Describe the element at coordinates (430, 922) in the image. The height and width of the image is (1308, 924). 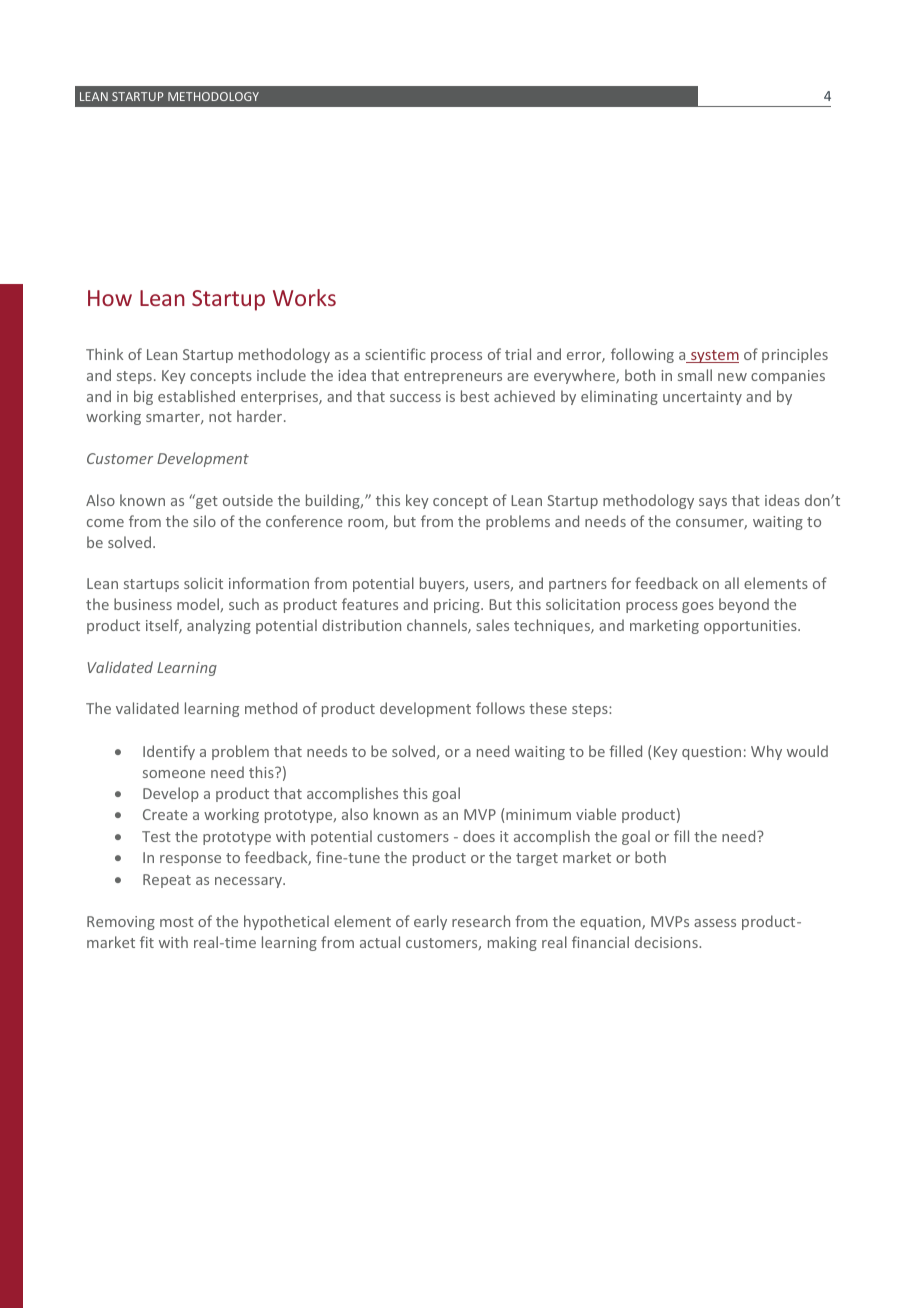
I see `early` at that location.
